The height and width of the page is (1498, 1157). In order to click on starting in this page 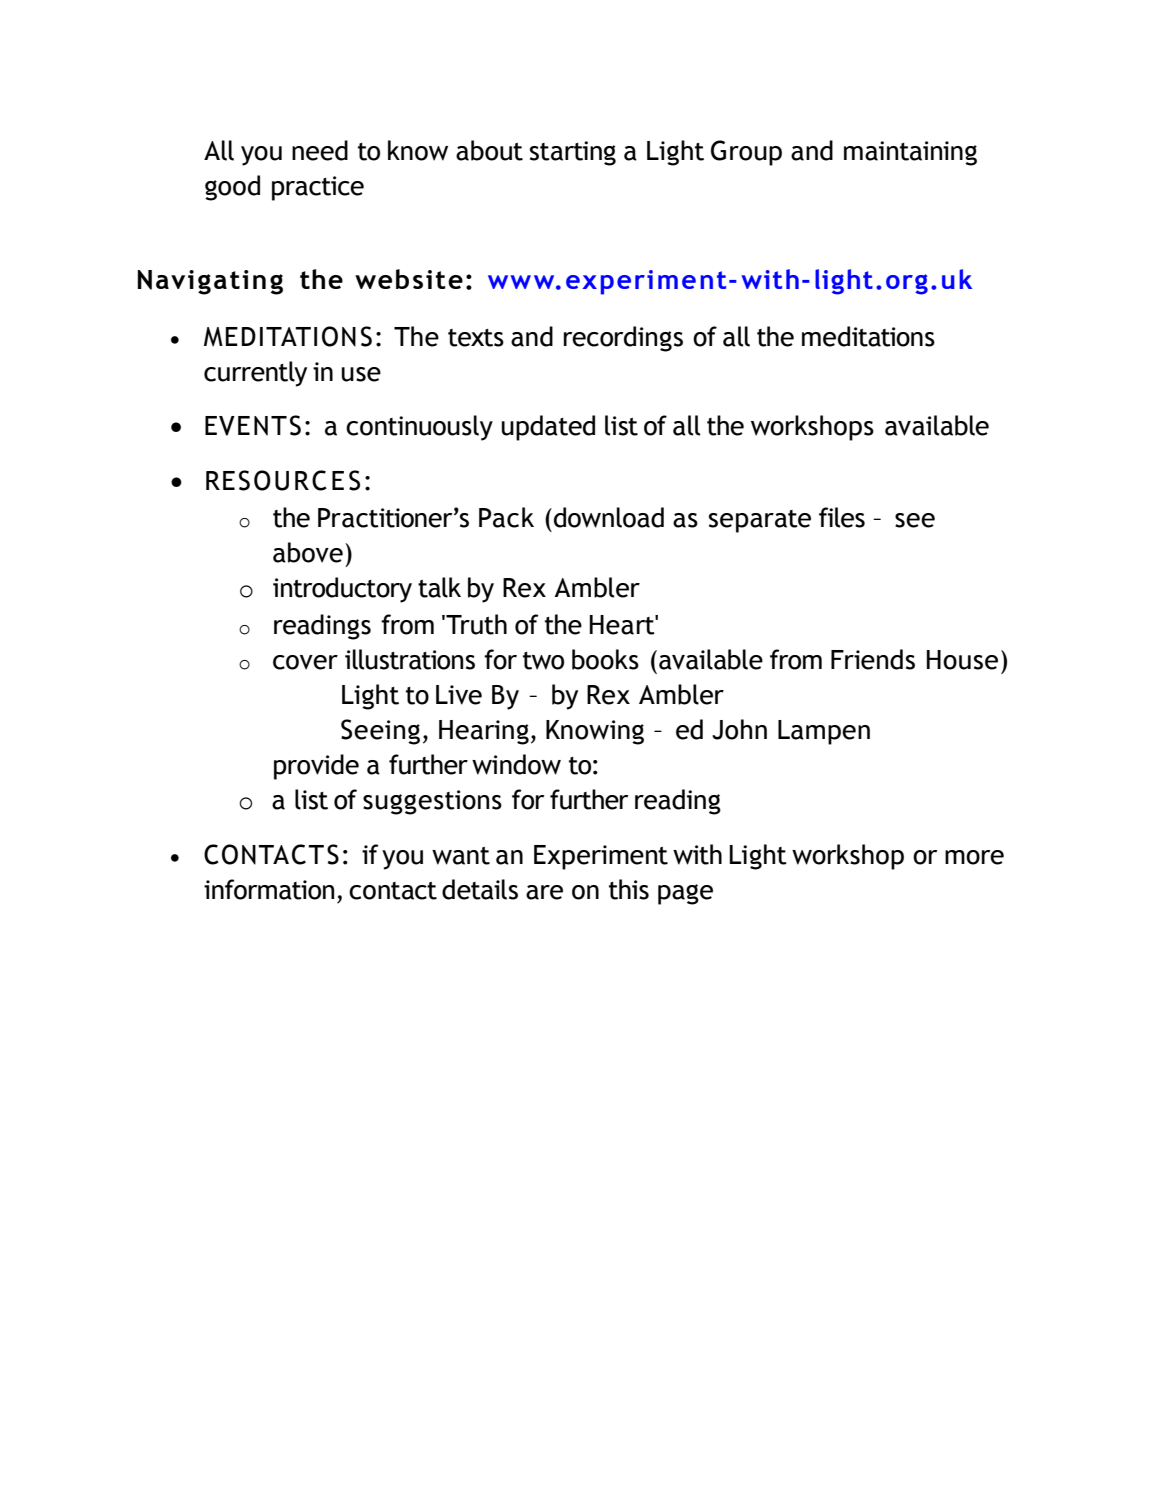, I will do `click(573, 153)`.
